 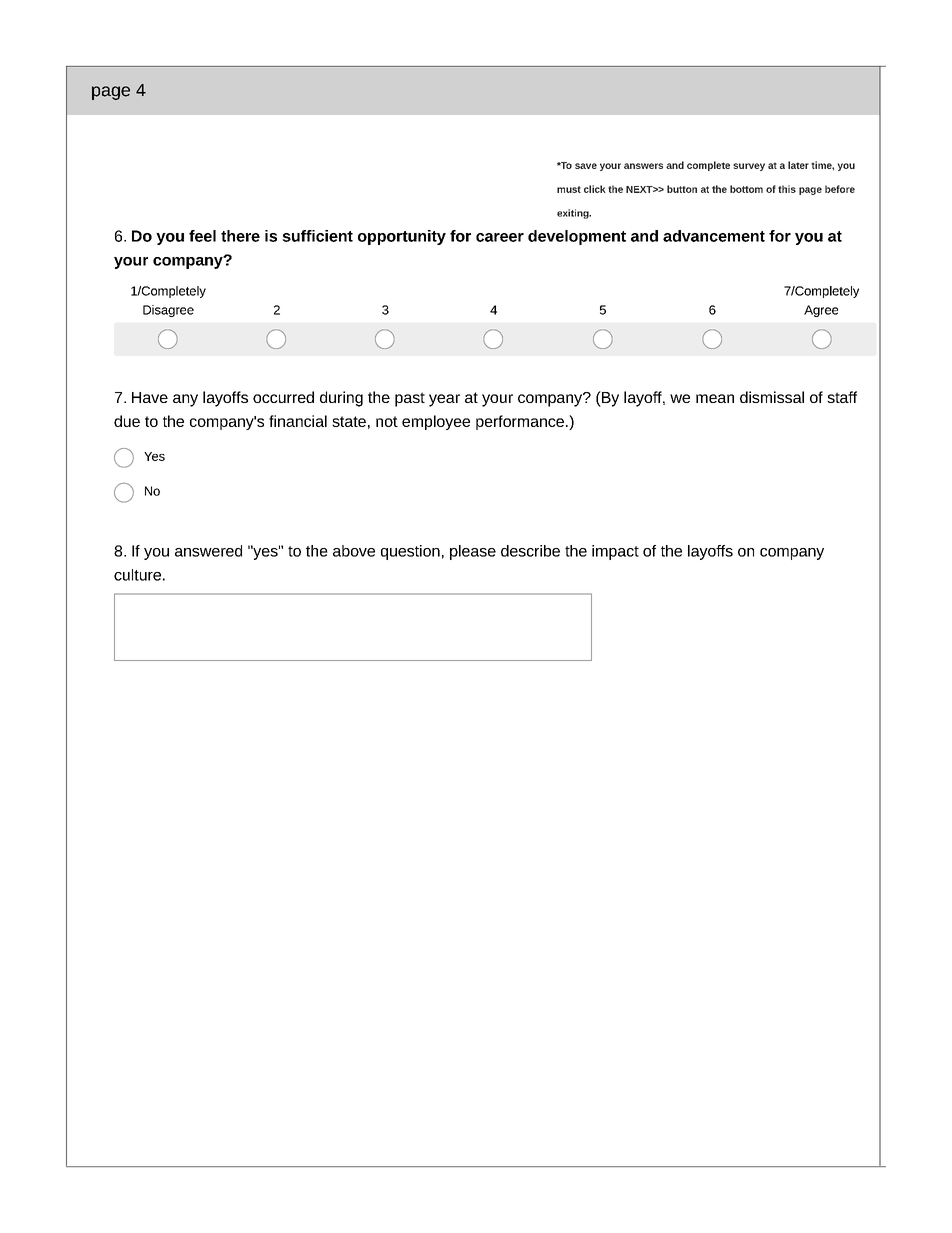 I want to click on survey, so click(x=749, y=167).
